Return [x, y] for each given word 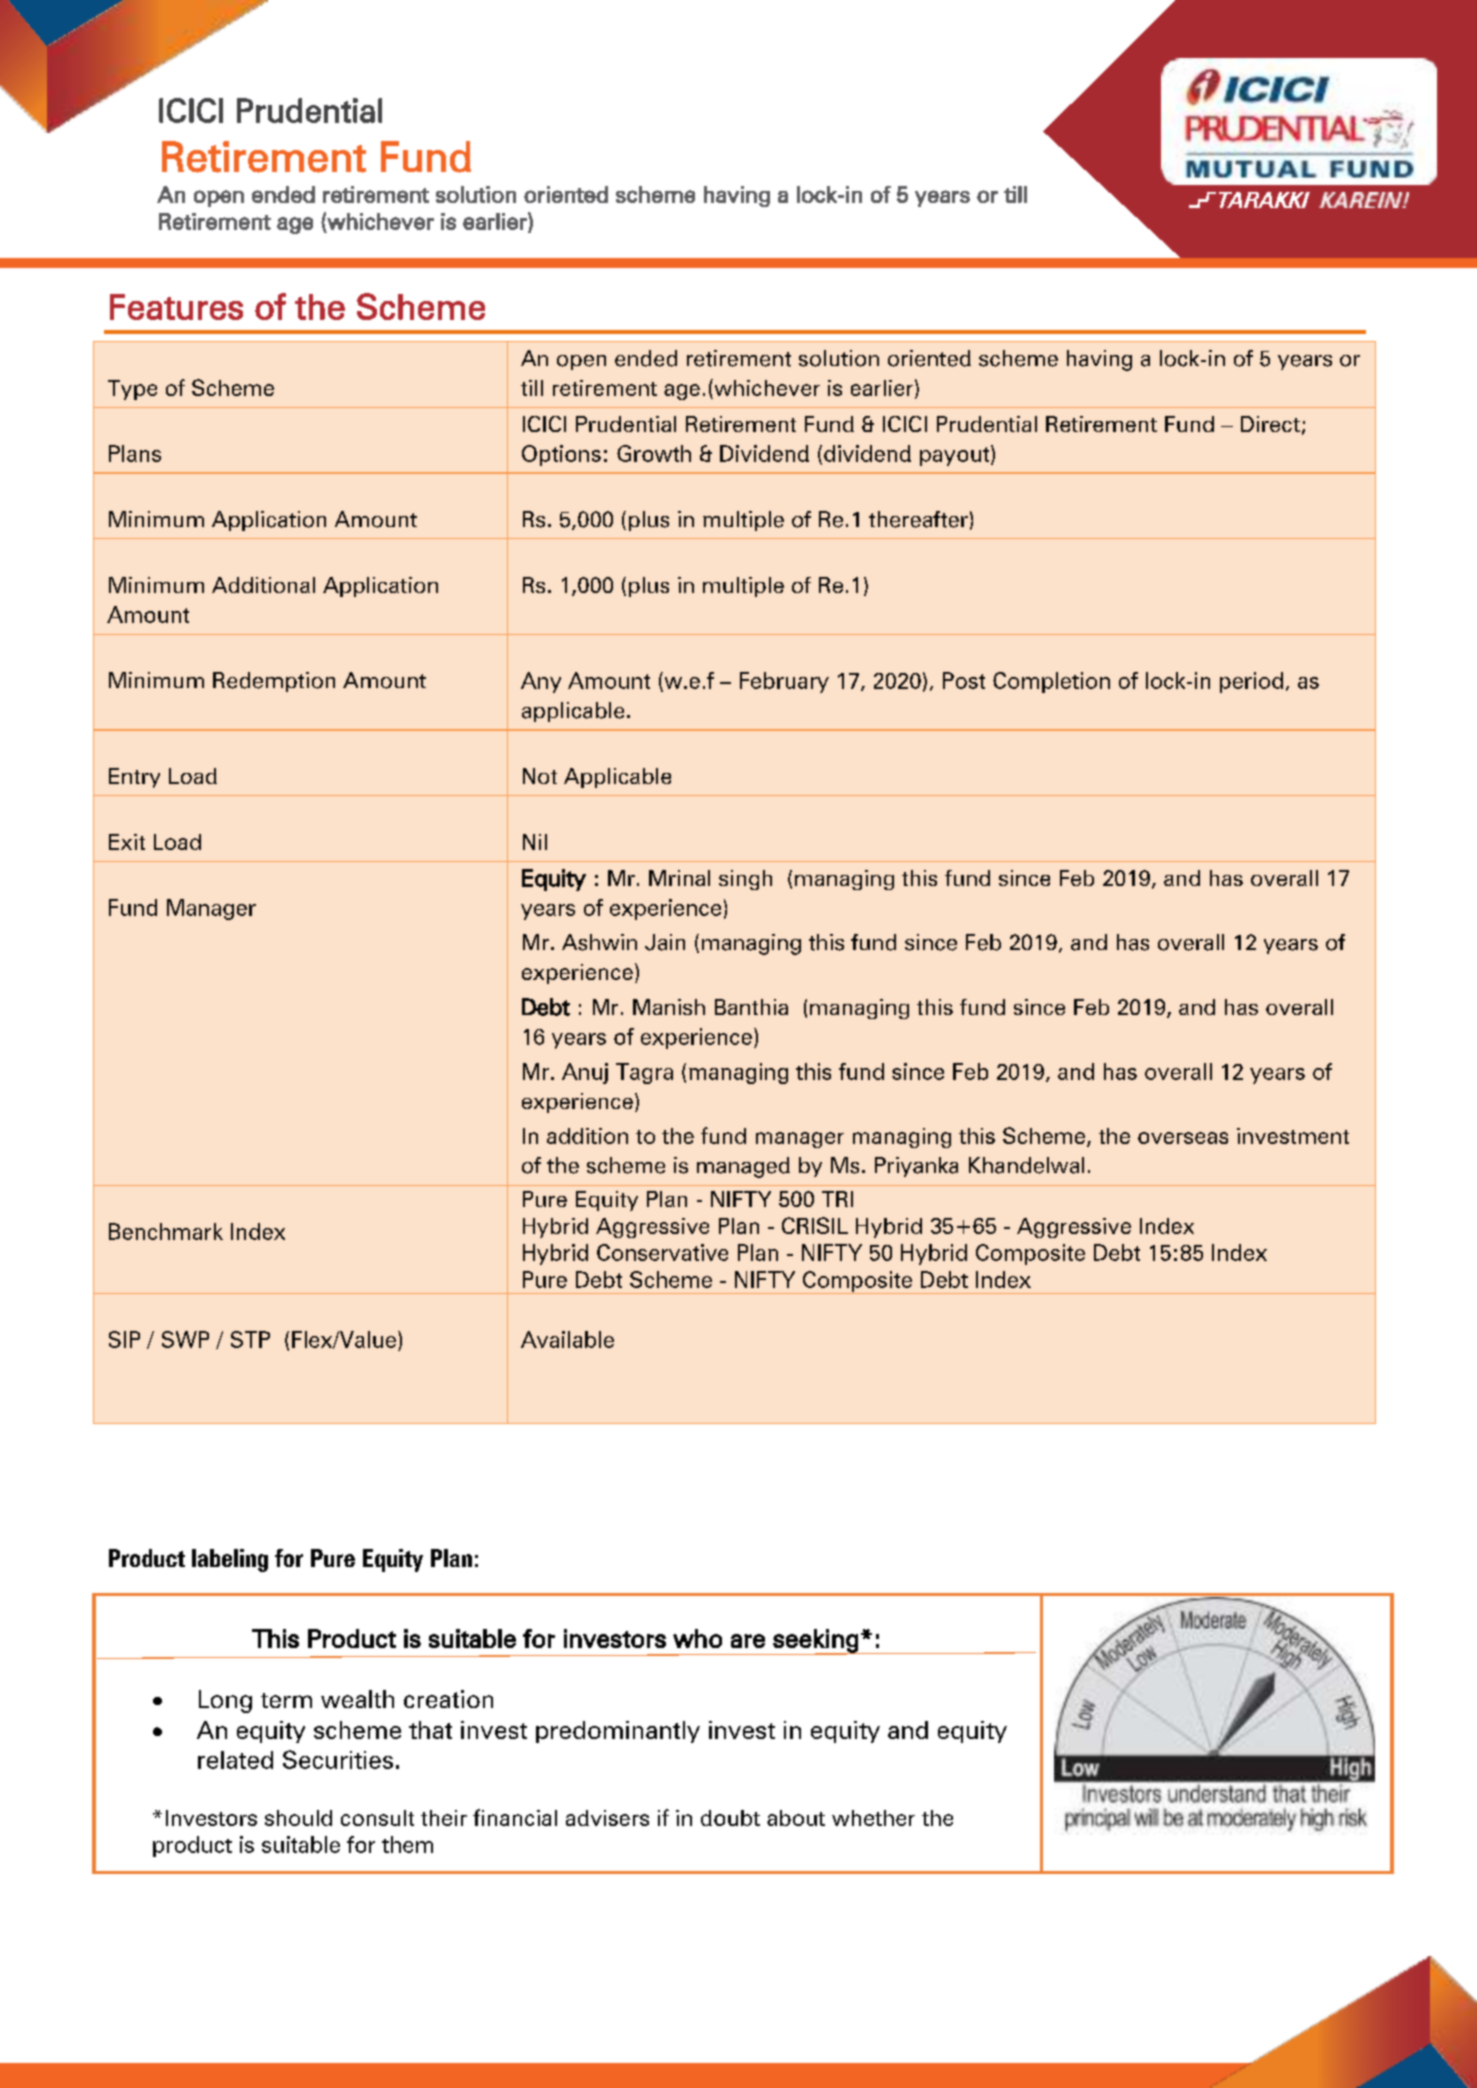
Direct [1270, 424]
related [235, 1760]
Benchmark [166, 1231]
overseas [1183, 1138]
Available [567, 1339]
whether [873, 1818]
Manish [669, 1007]
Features [176, 307]
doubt [730, 1818]
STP [250, 1339]
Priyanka [916, 1167]
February [784, 682]
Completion [1051, 682]
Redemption [274, 682]
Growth [654, 453]
